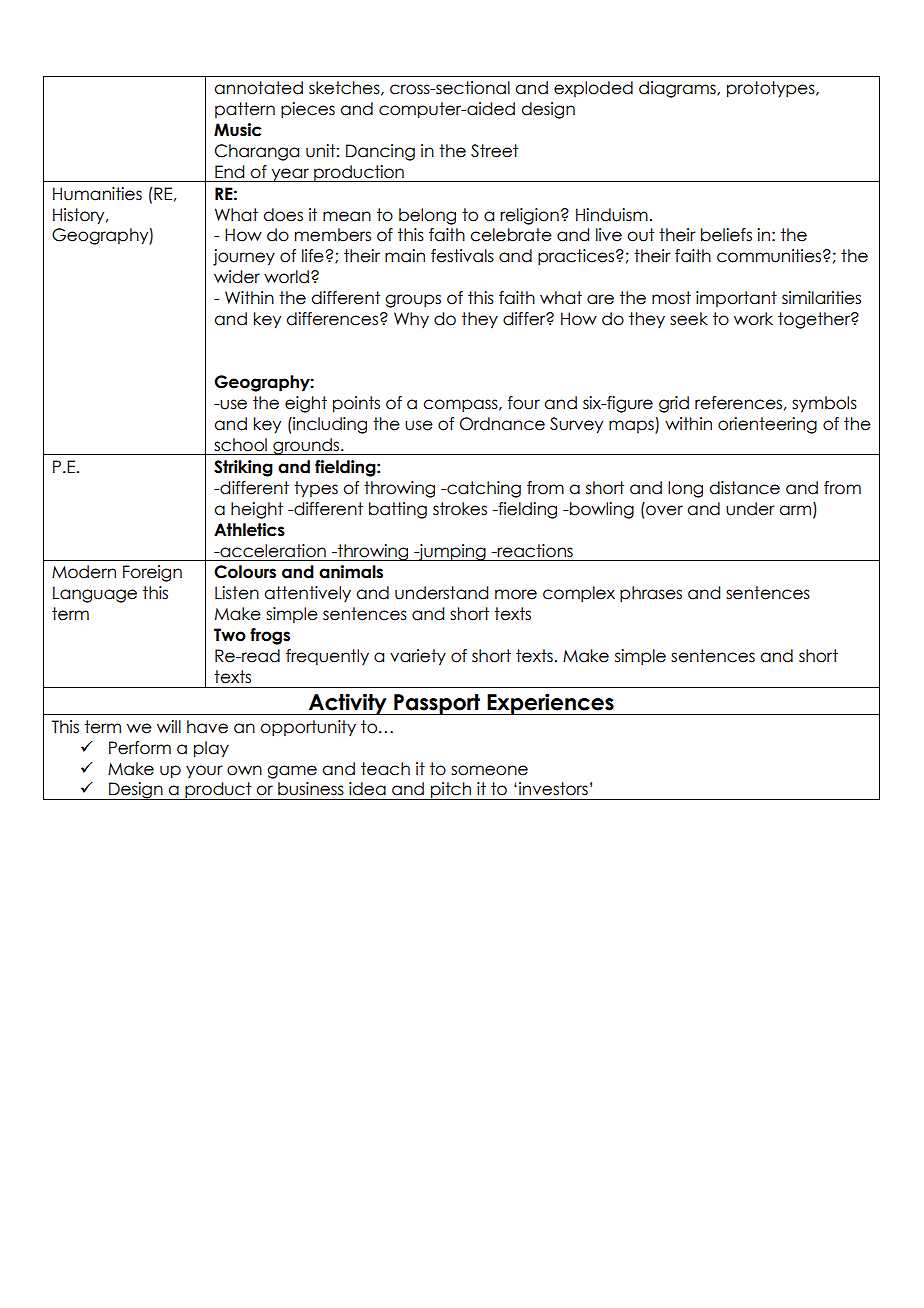 This page has height=1308, width=924. I want to click on Foreign, so click(152, 573).
